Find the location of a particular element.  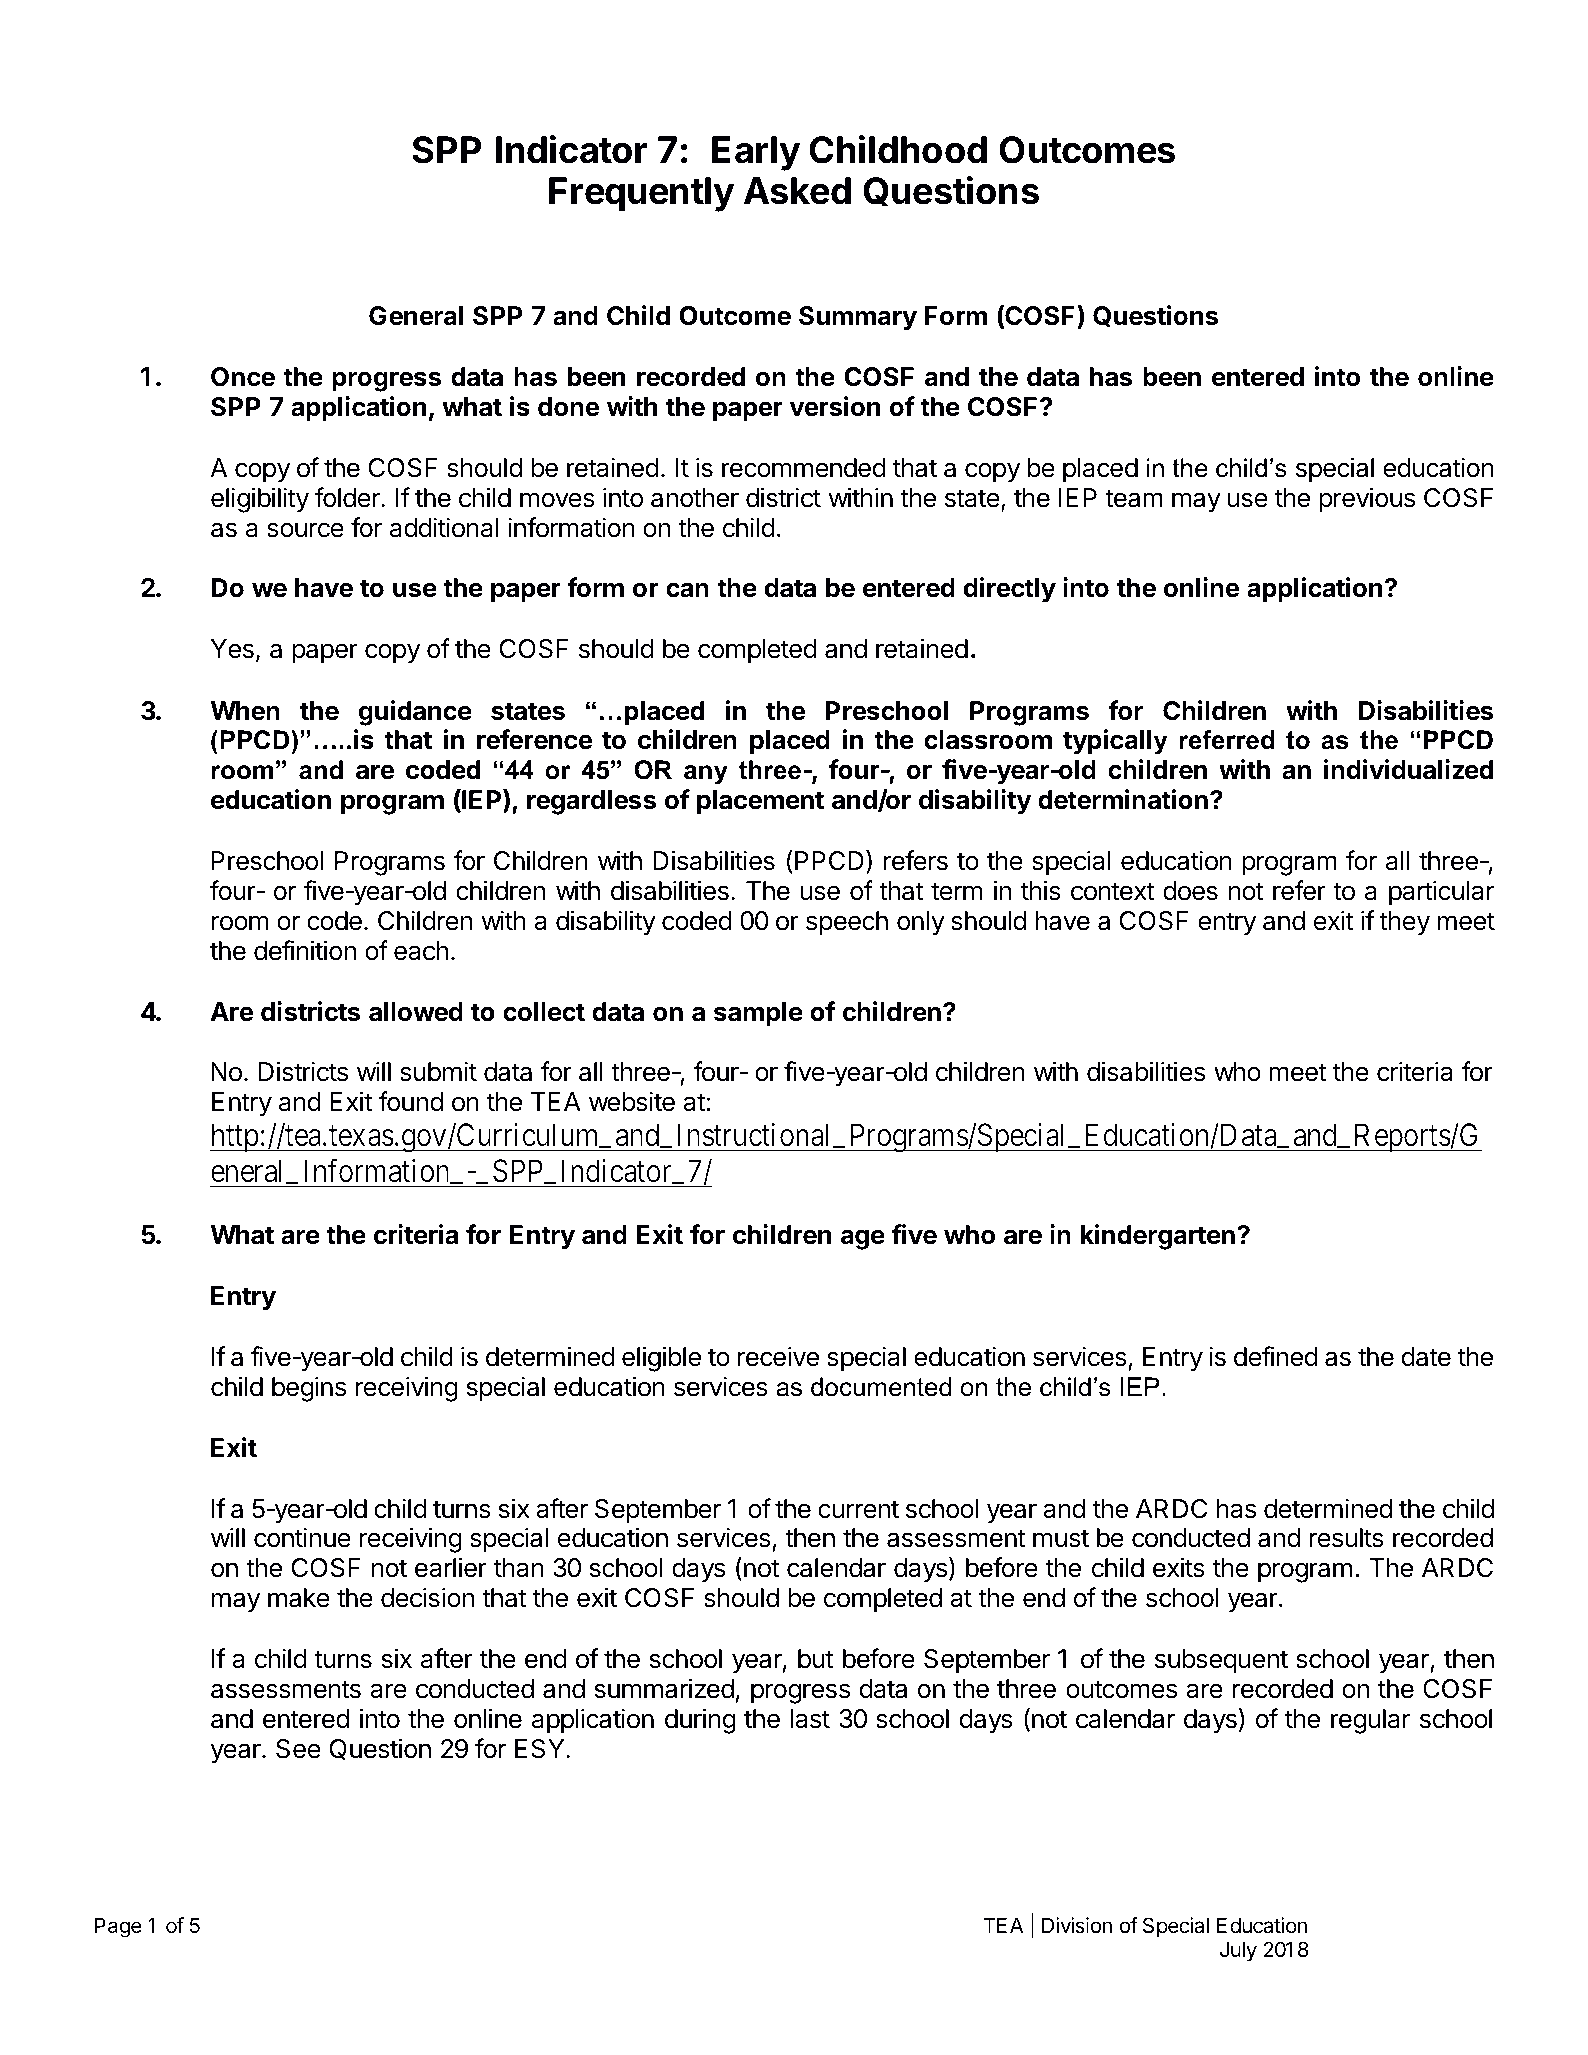

last is located at coordinates (810, 1719).
